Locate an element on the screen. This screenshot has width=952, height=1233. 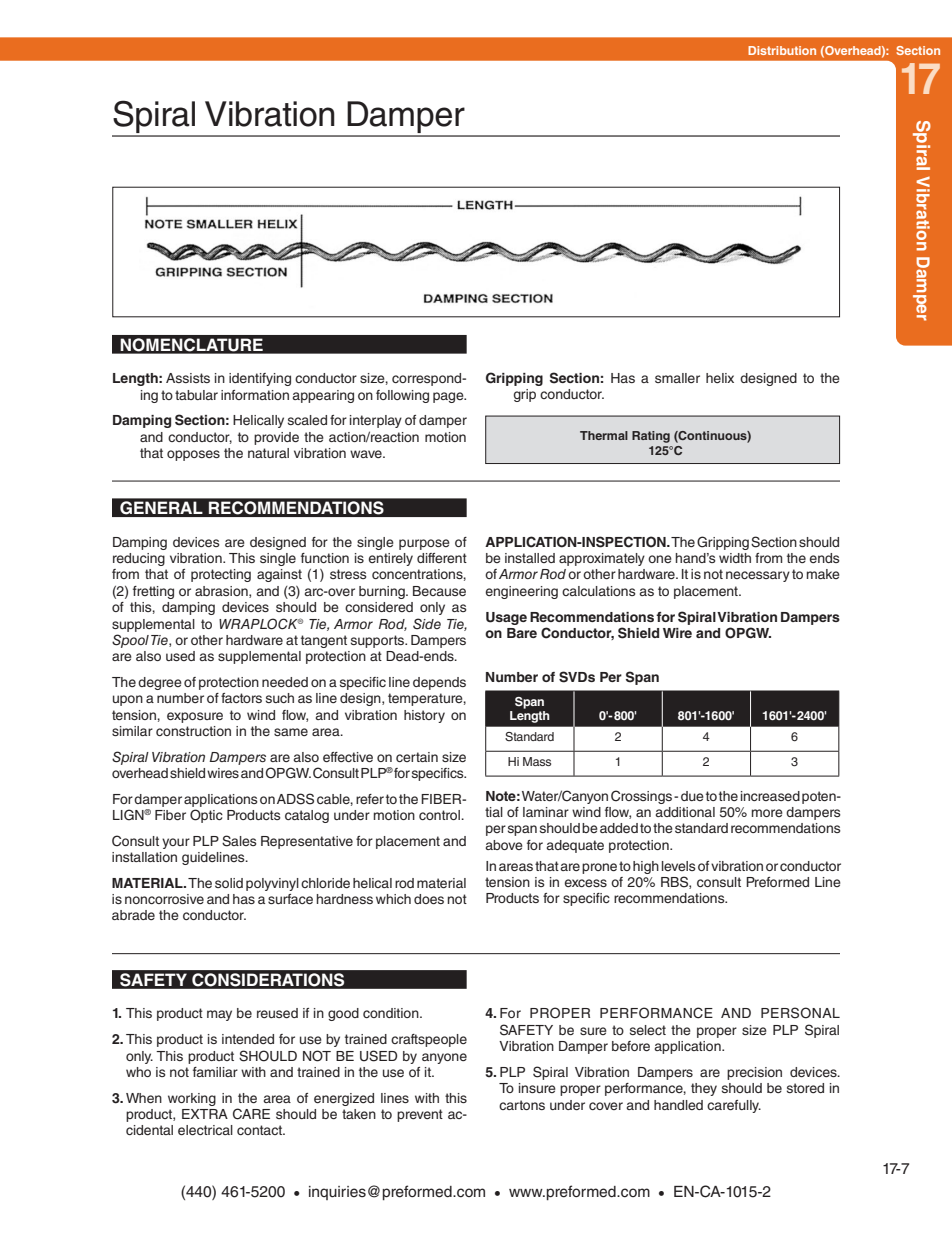
necessary is located at coordinates (758, 576).
